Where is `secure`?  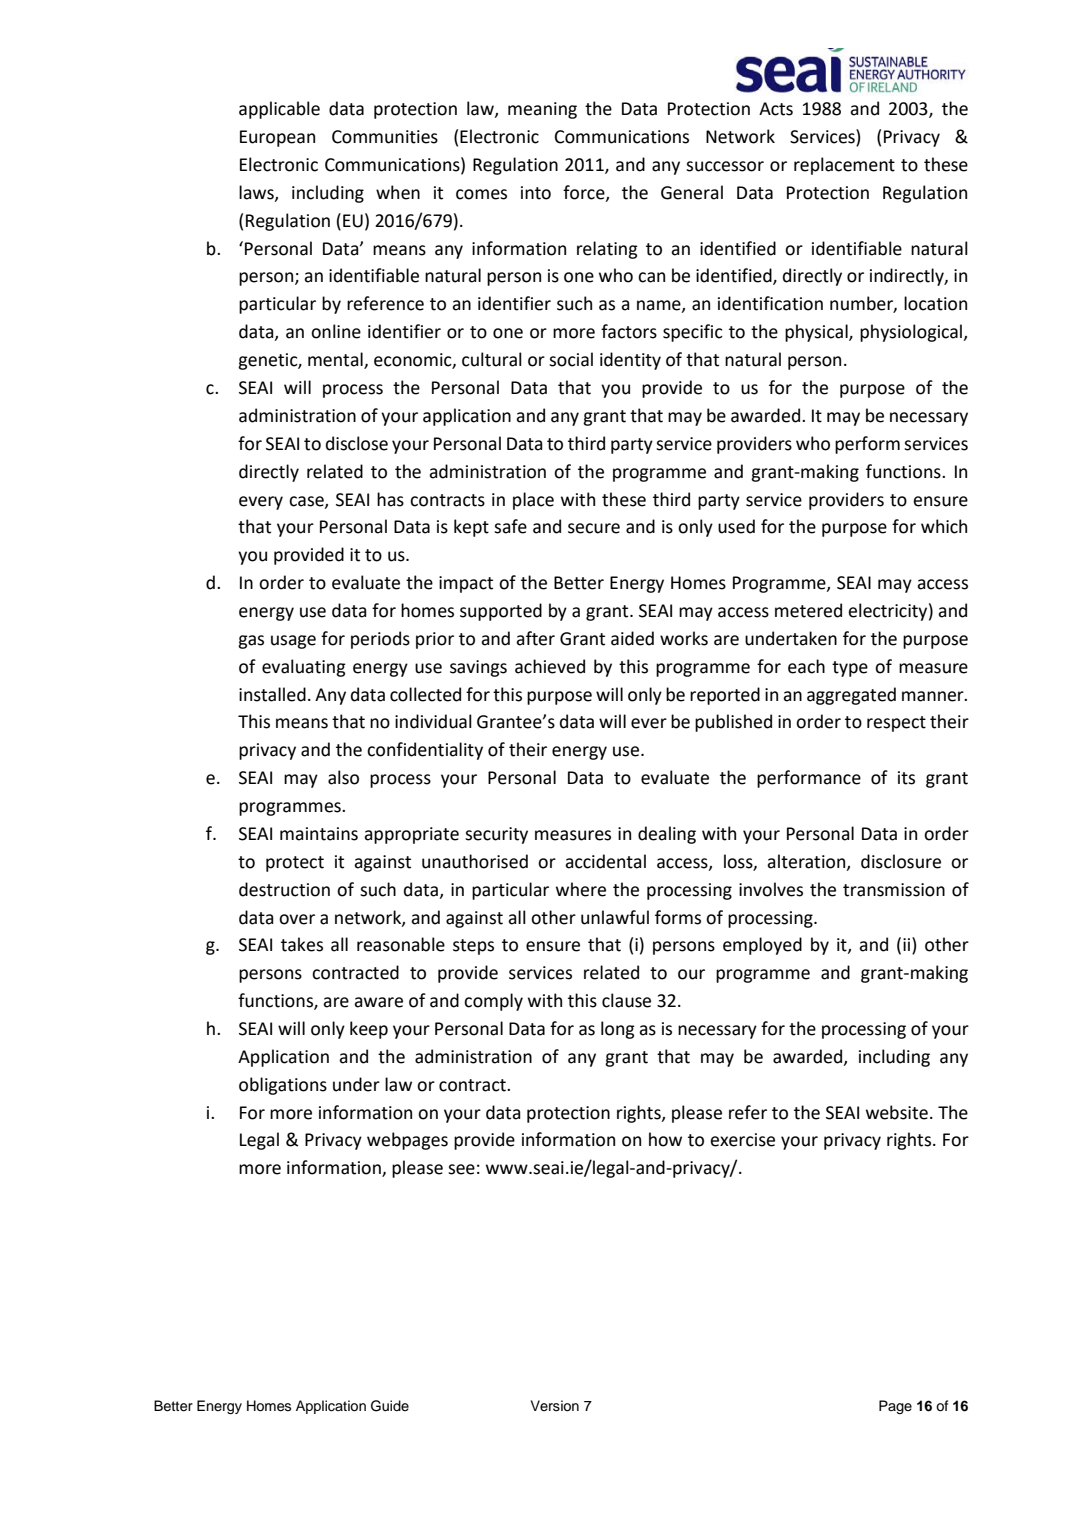 secure is located at coordinates (594, 528).
